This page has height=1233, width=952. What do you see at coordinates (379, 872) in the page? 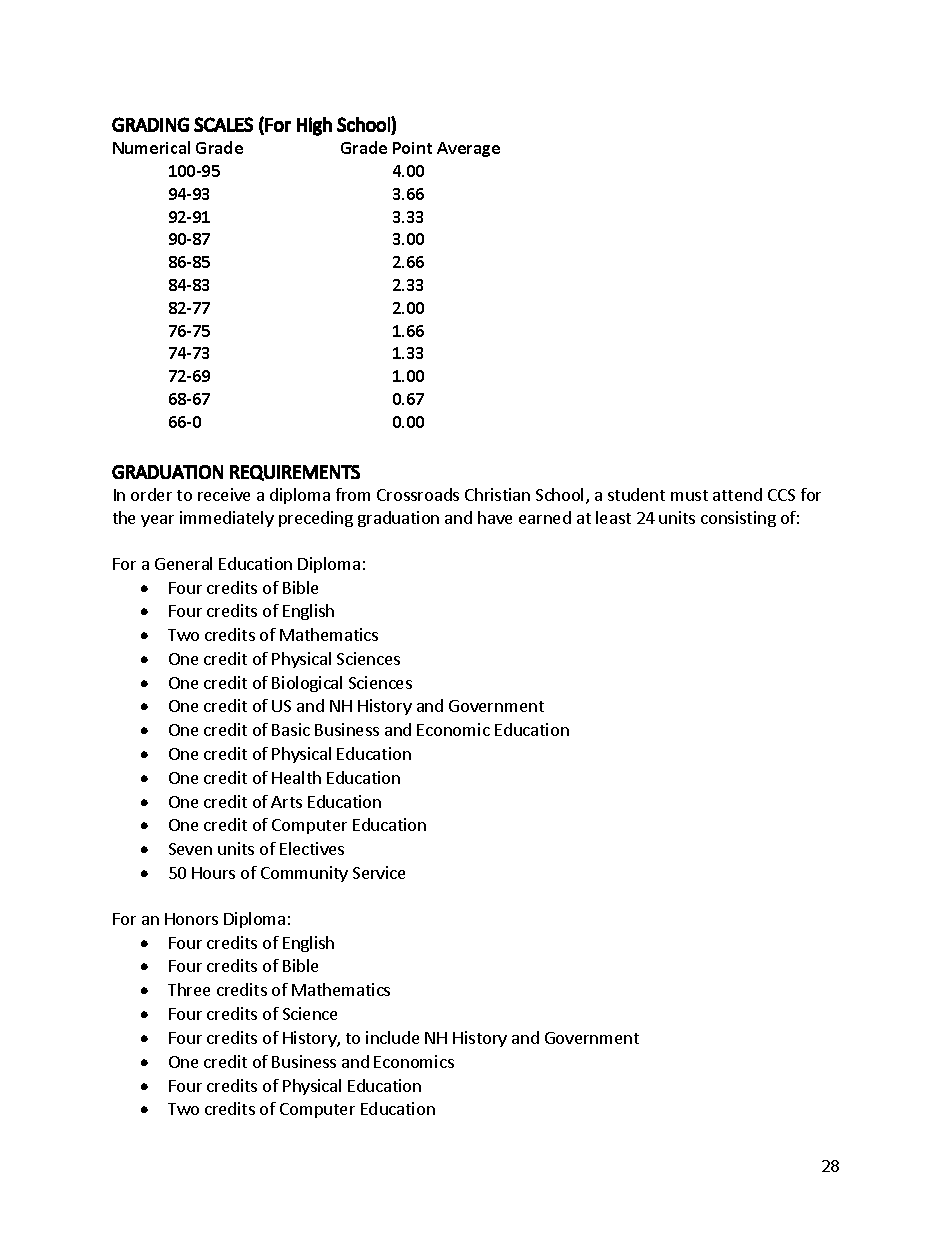
I see `Service` at bounding box center [379, 872].
